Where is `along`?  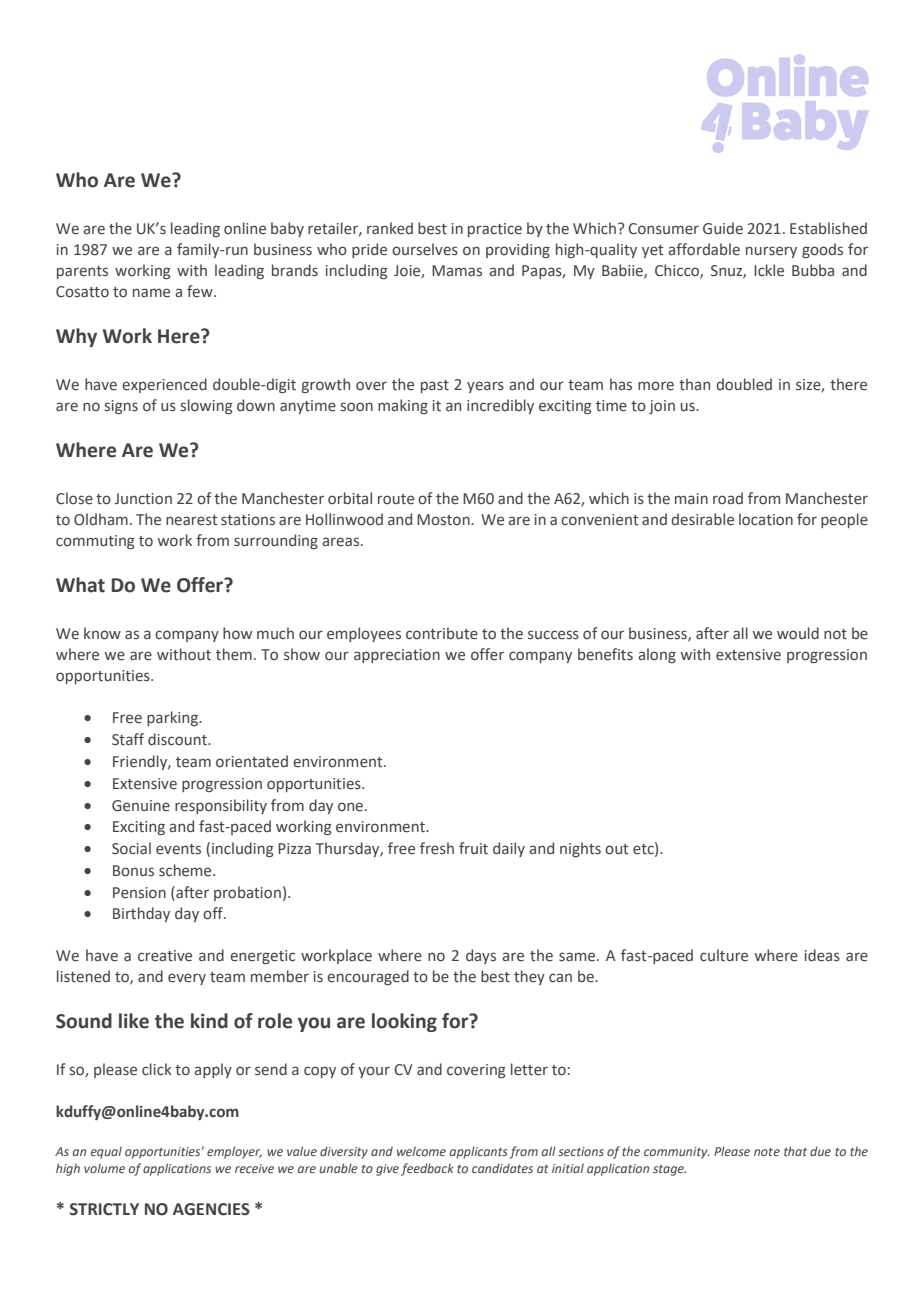 along is located at coordinates (657, 655).
